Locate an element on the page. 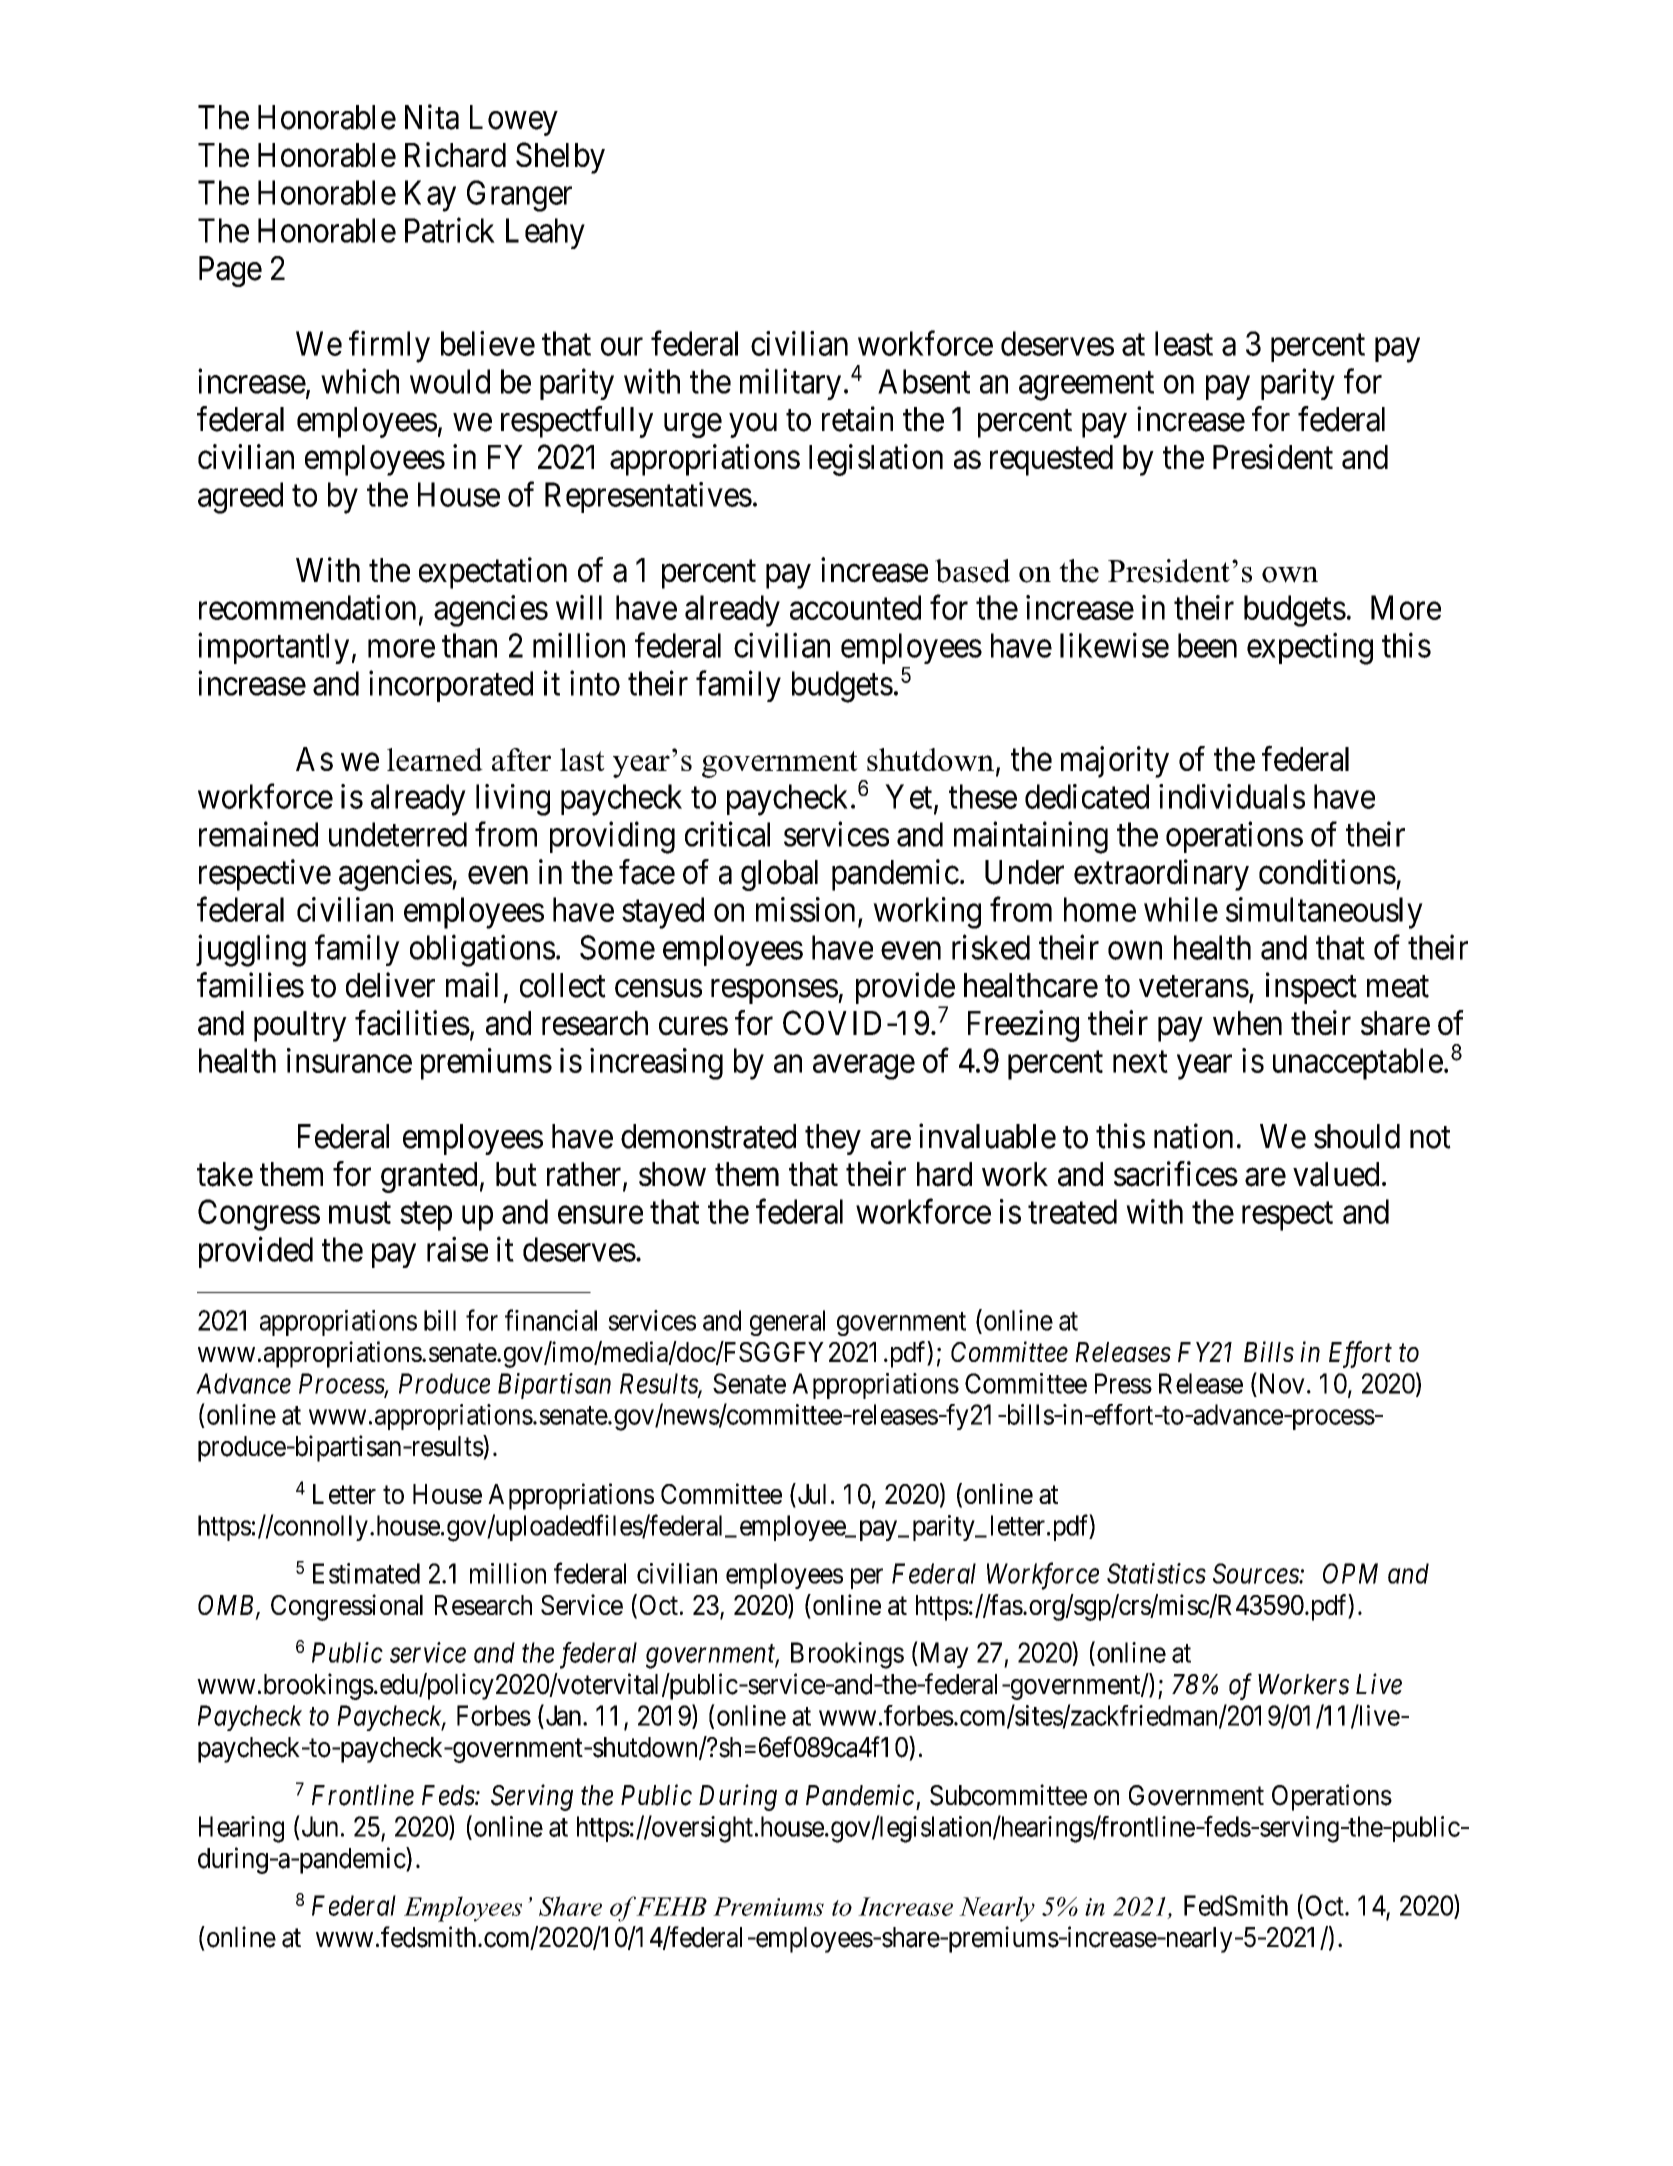  Kay is located at coordinates (430, 196).
